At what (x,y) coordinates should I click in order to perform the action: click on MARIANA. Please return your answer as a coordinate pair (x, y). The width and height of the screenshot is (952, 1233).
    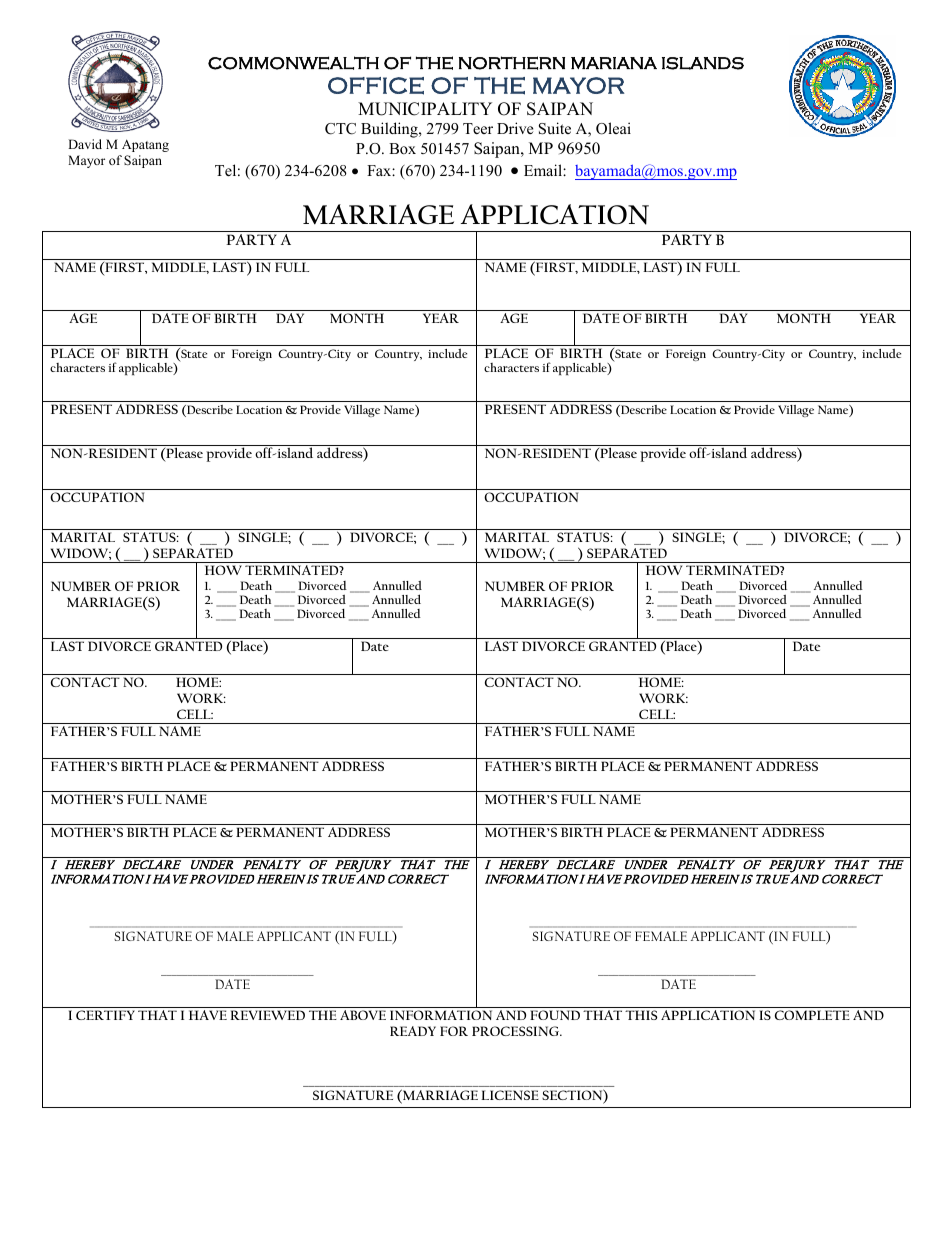
    Looking at the image, I should click on (614, 63).
